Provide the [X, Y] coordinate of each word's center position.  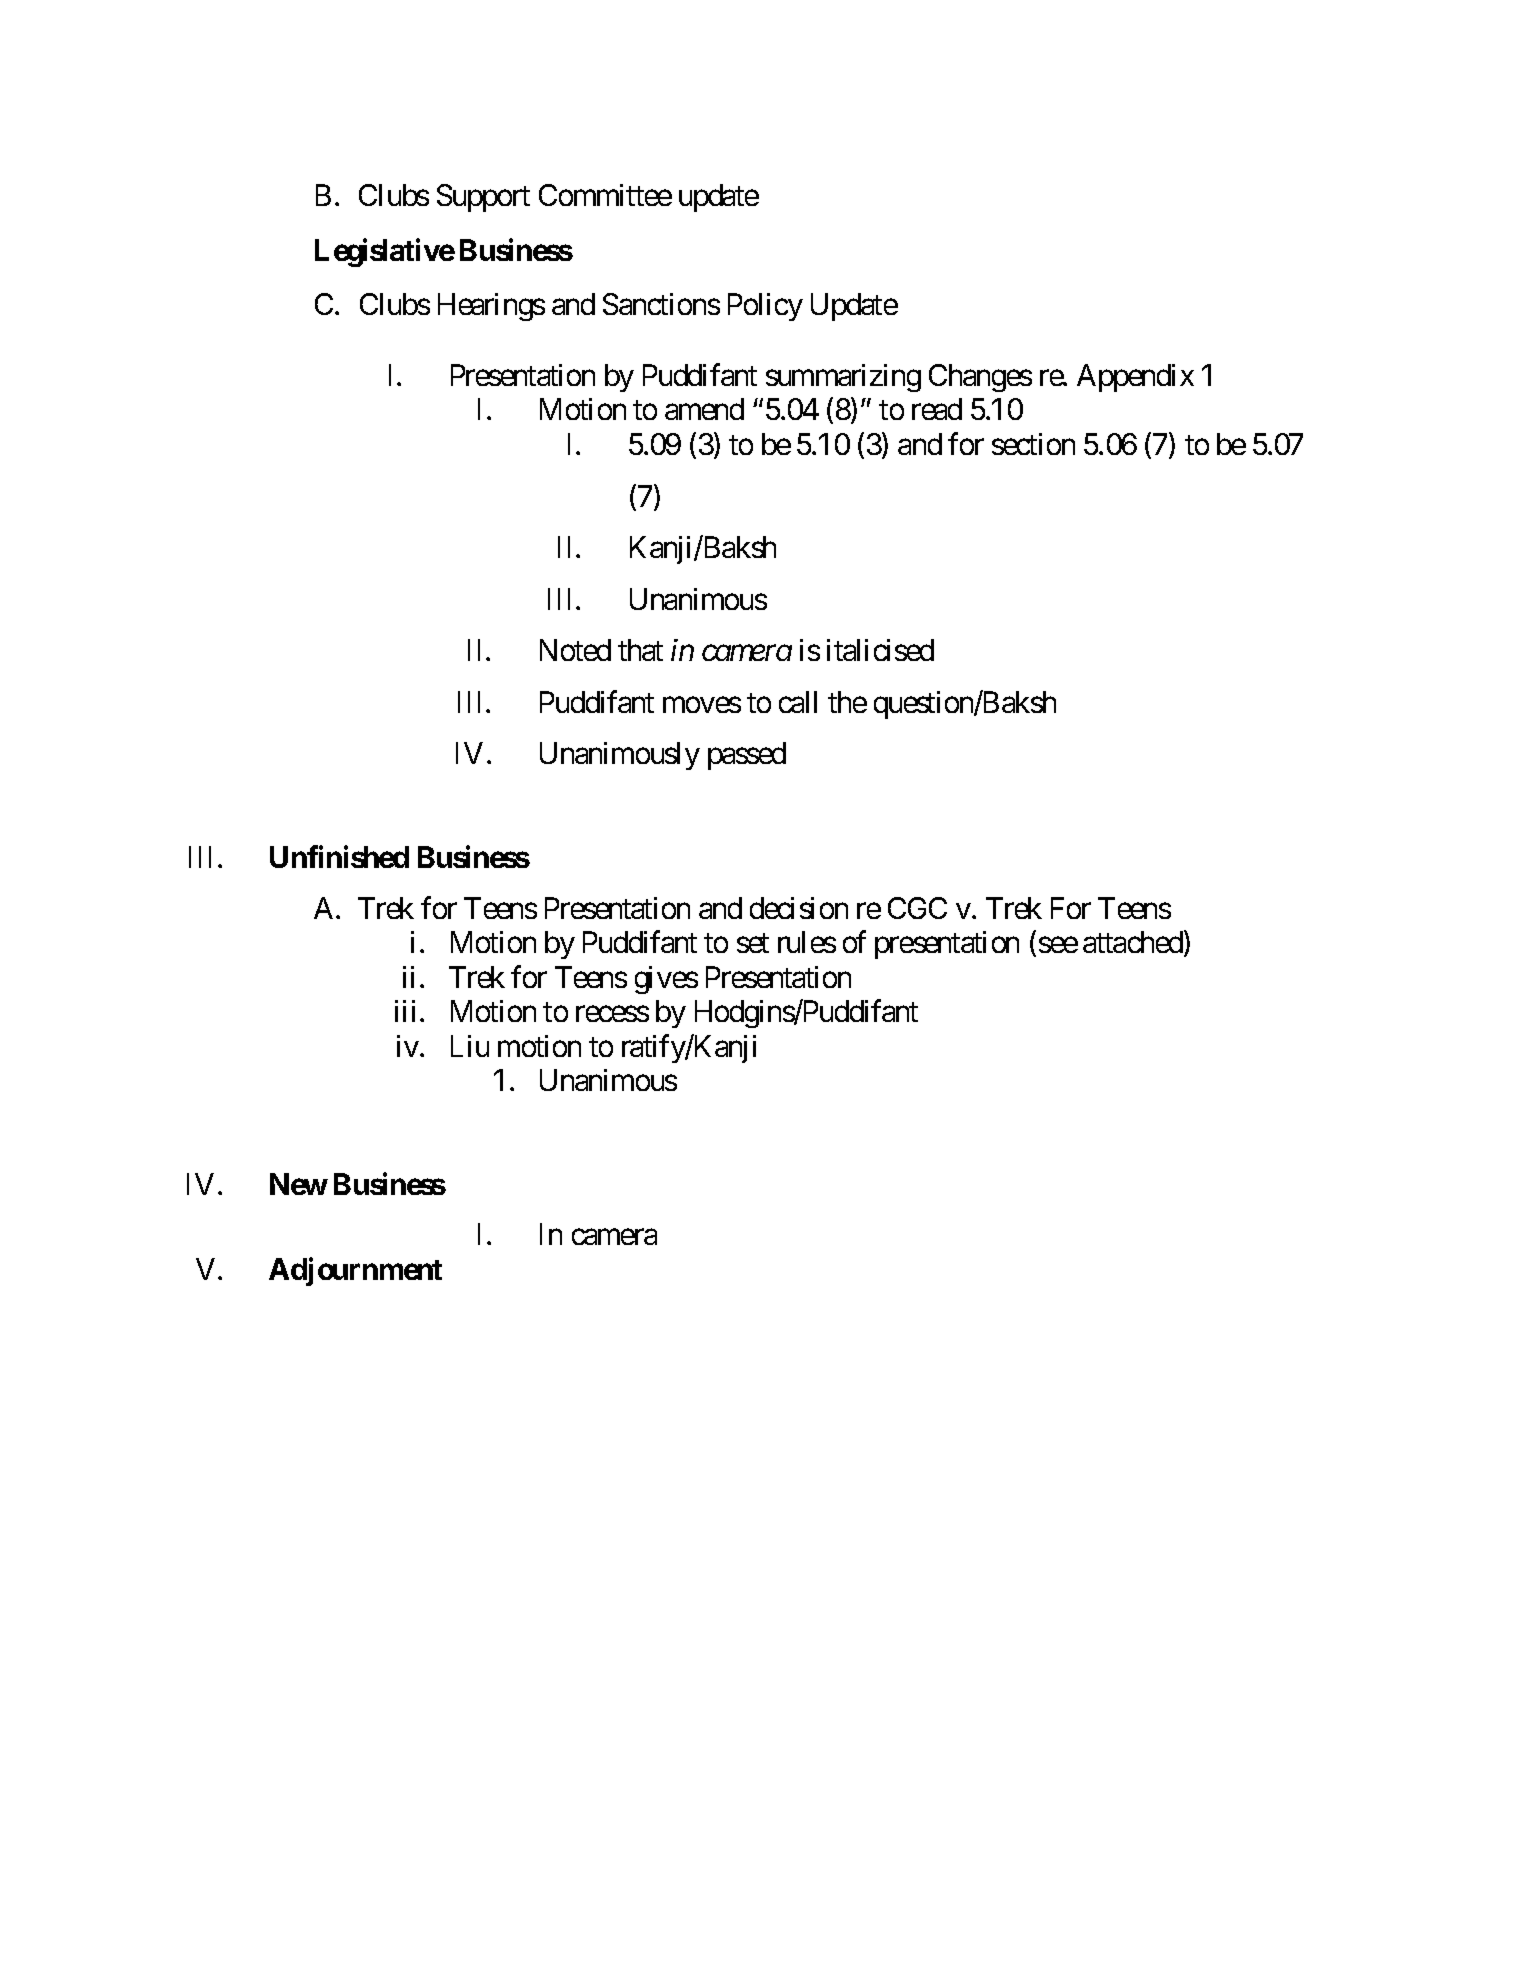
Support [483, 198]
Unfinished [339, 856]
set [753, 943]
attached [1134, 944]
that [640, 650]
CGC [917, 908]
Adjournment [355, 1272]
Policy [765, 307]
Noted [575, 650]
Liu [470, 1046]
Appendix [1135, 378]
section [1033, 444]
